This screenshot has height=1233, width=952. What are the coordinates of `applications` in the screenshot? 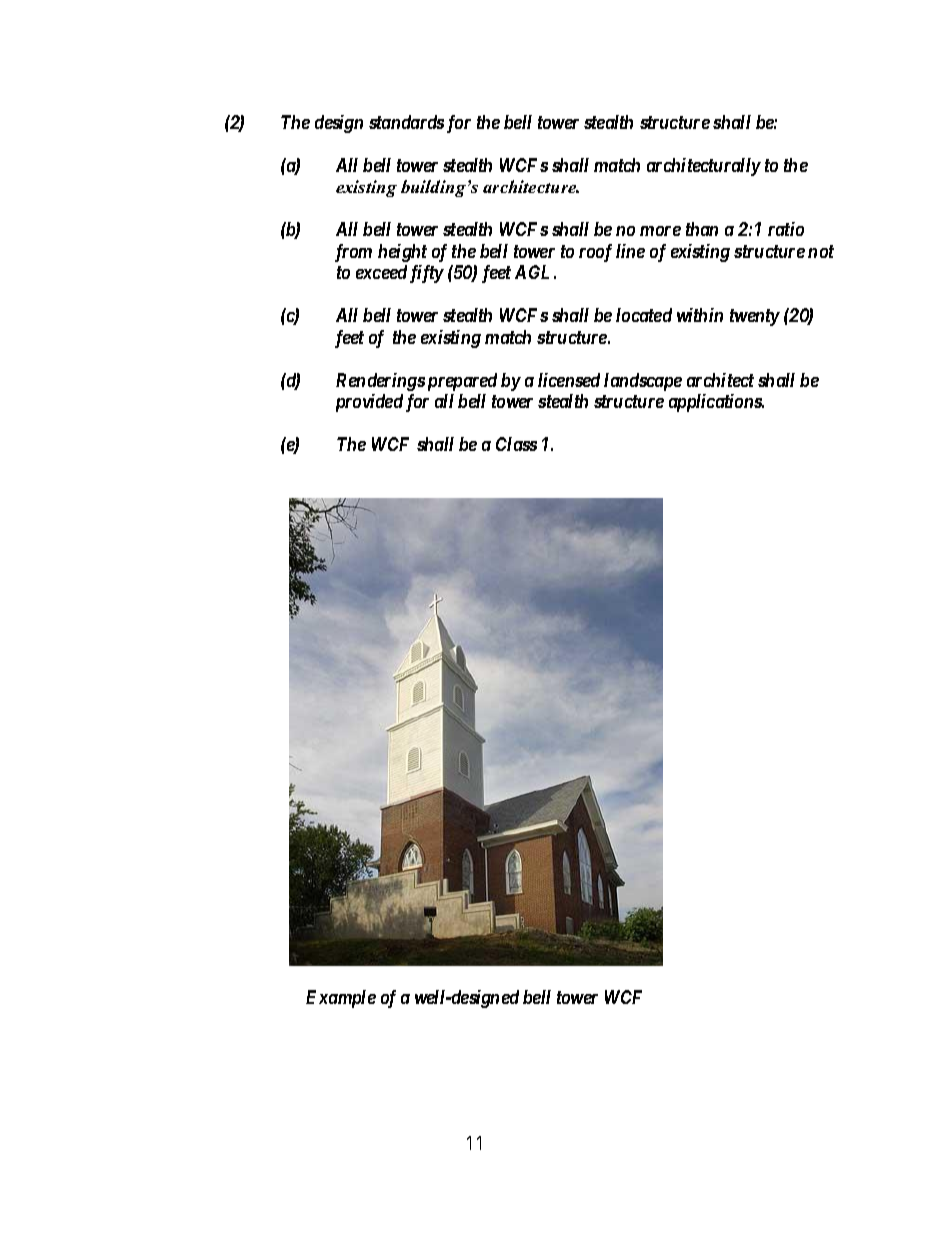 It's located at (716, 403).
